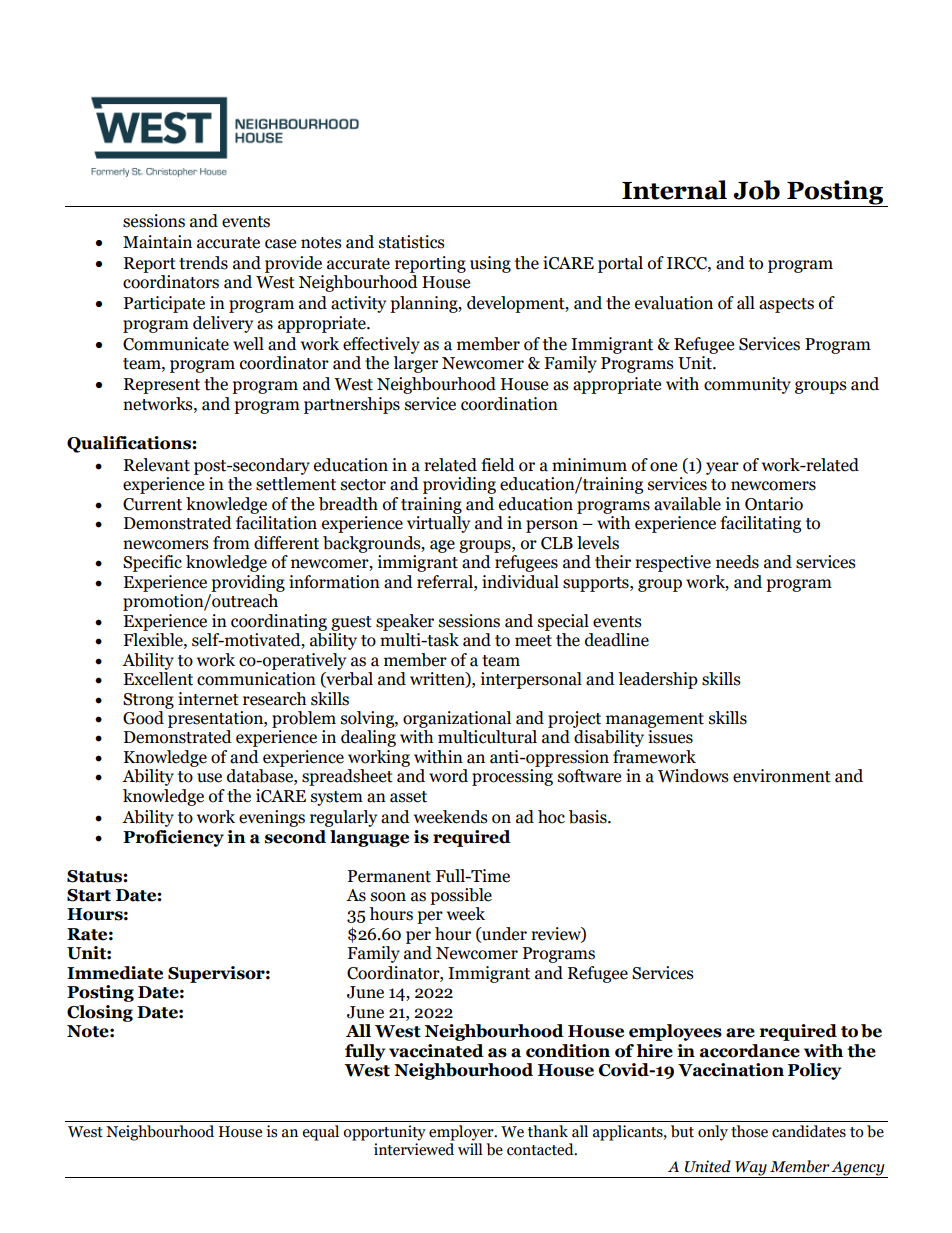 The height and width of the page is (1233, 952). I want to click on possible, so click(461, 896).
